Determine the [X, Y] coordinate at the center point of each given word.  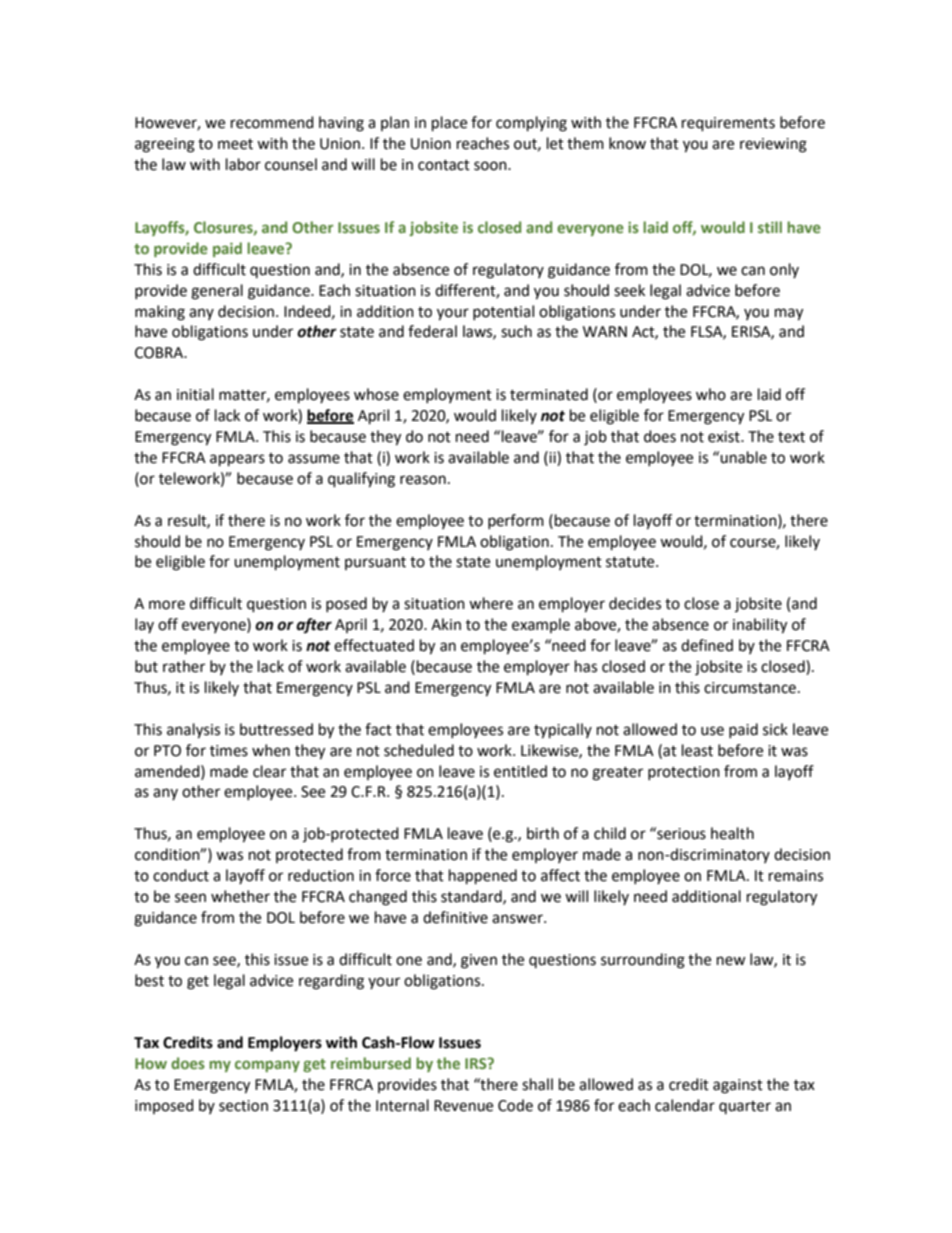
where [491, 603]
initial [195, 394]
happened [483, 877]
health [732, 833]
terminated [549, 394]
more [167, 605]
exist [725, 437]
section [243, 1106]
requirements [728, 124]
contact [444, 165]
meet [235, 144]
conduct [181, 875]
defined [707, 645]
